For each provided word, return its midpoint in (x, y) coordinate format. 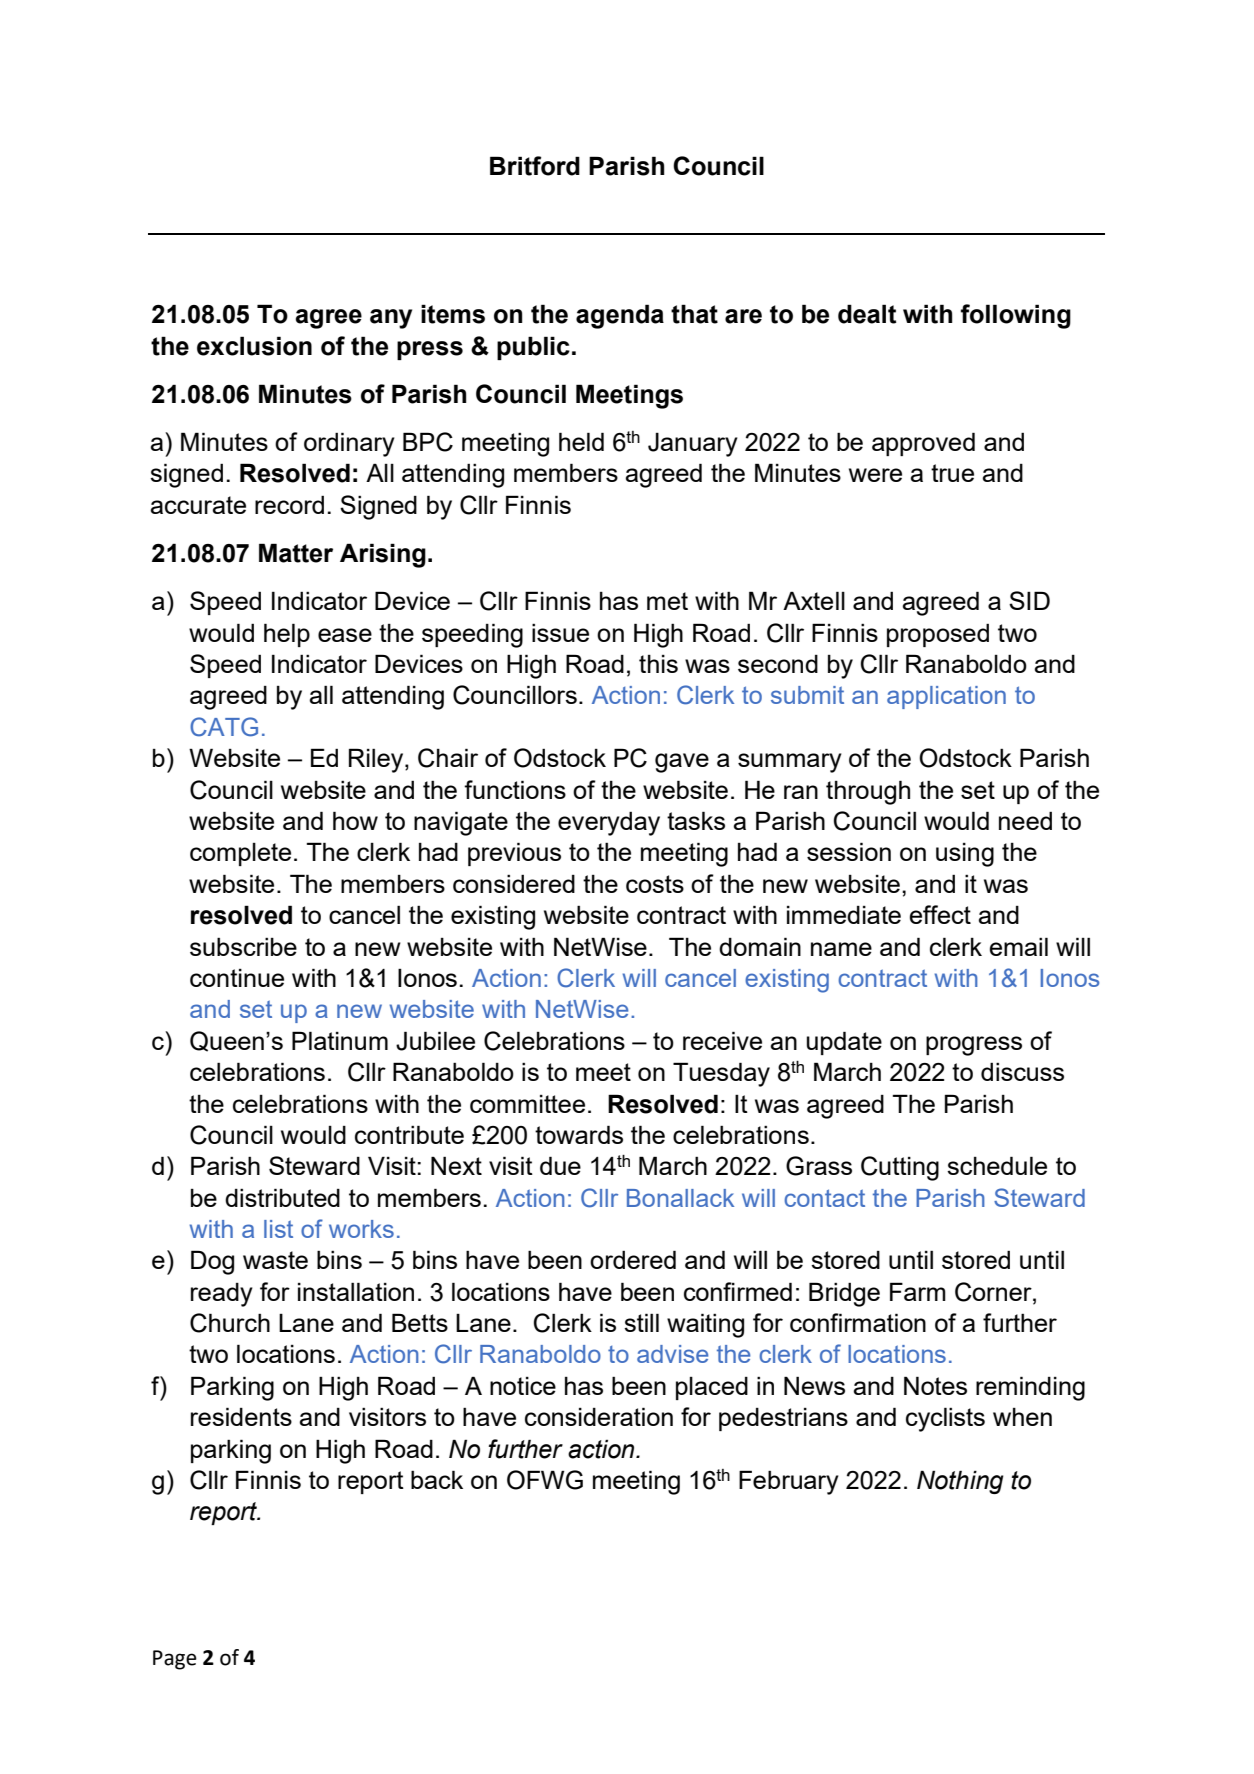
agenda (620, 316)
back (437, 1479)
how (355, 820)
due (560, 1165)
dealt (867, 314)
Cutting (900, 1168)
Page (175, 1660)
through (868, 792)
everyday (609, 823)
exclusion (254, 346)
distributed (282, 1197)
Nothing (960, 1482)
